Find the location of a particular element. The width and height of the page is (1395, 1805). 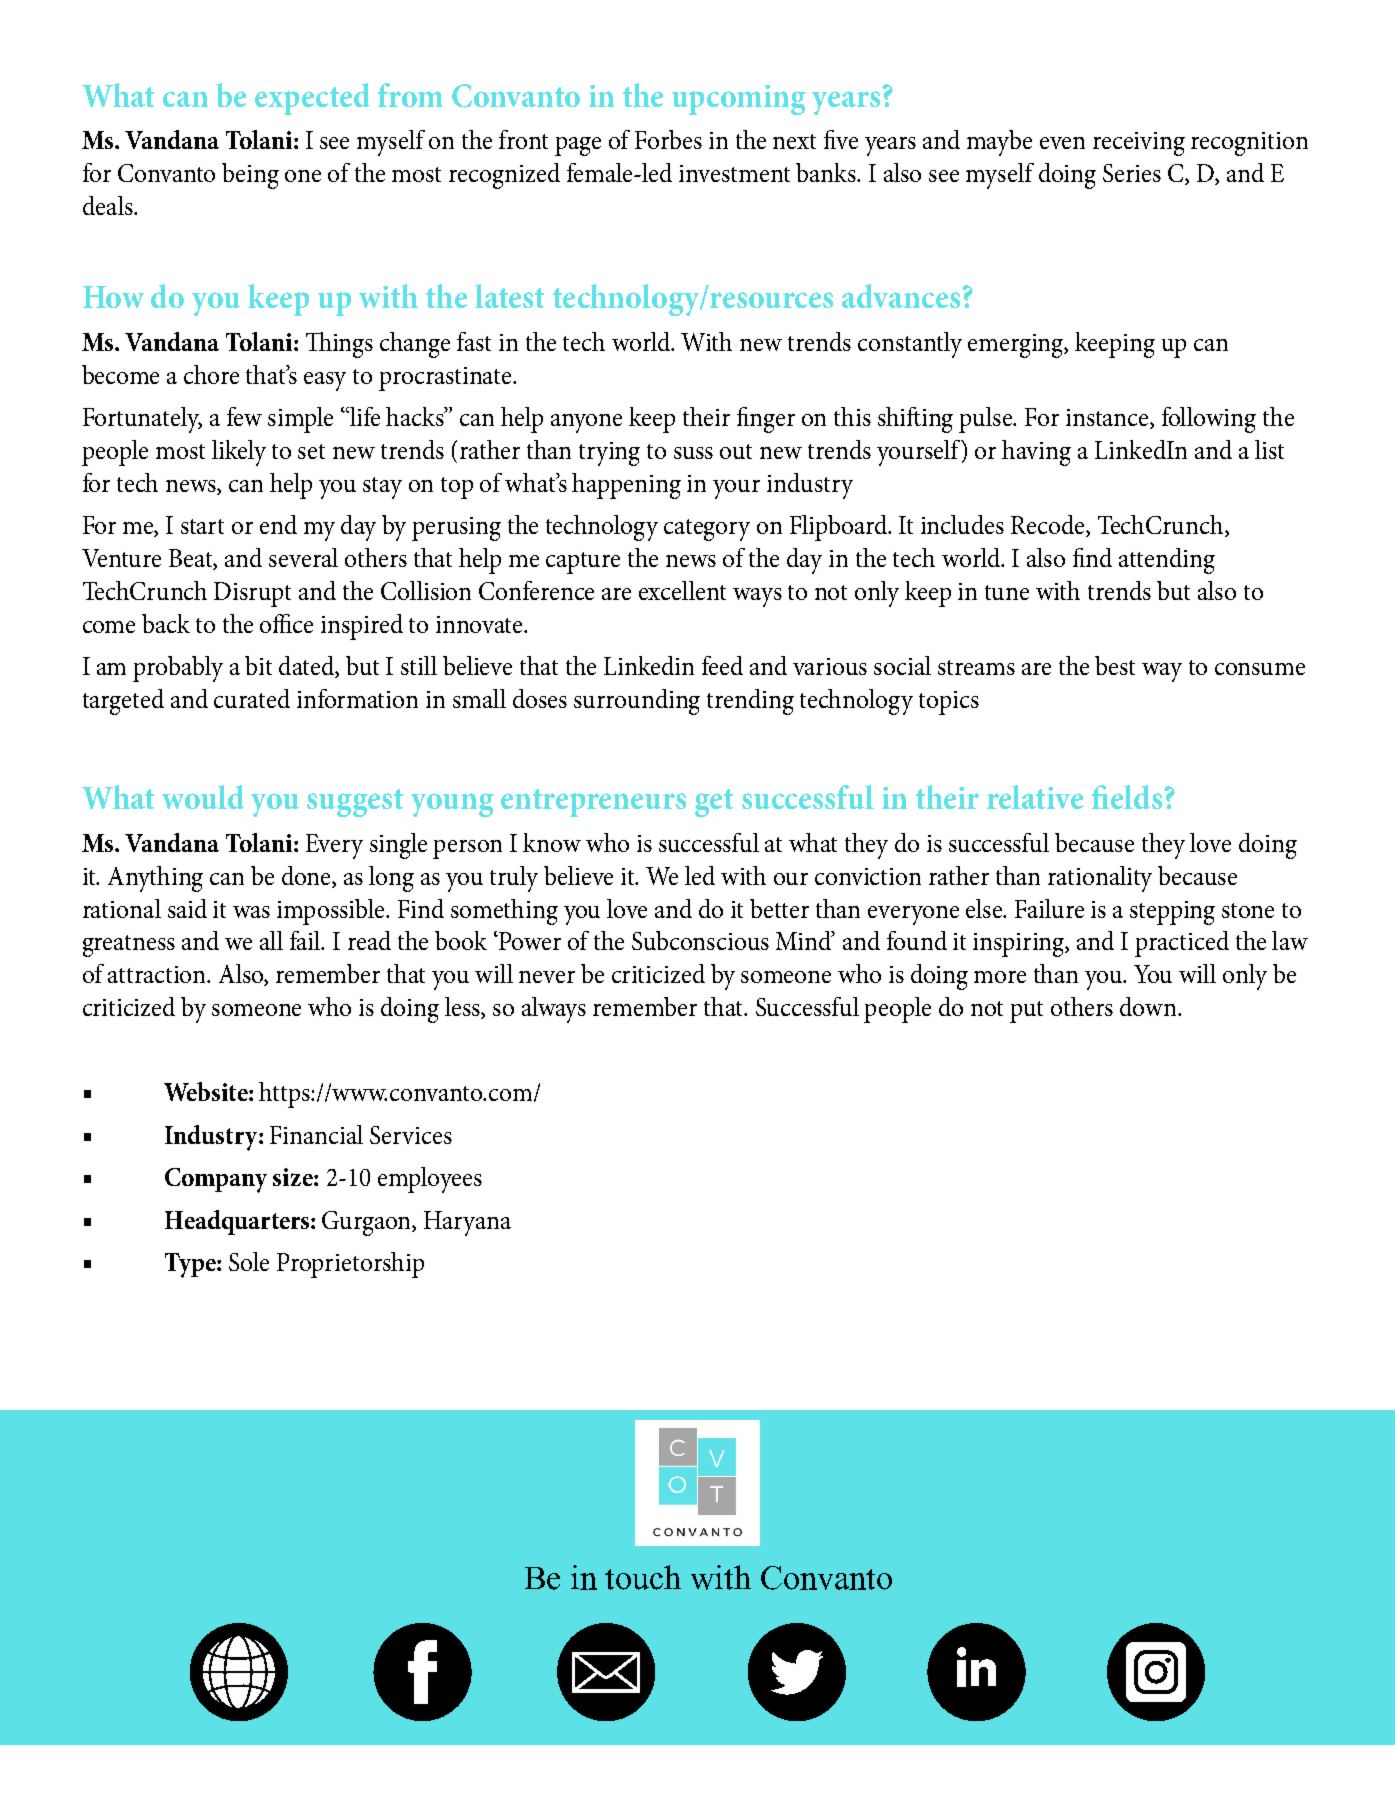

attending is located at coordinates (1167, 561).
